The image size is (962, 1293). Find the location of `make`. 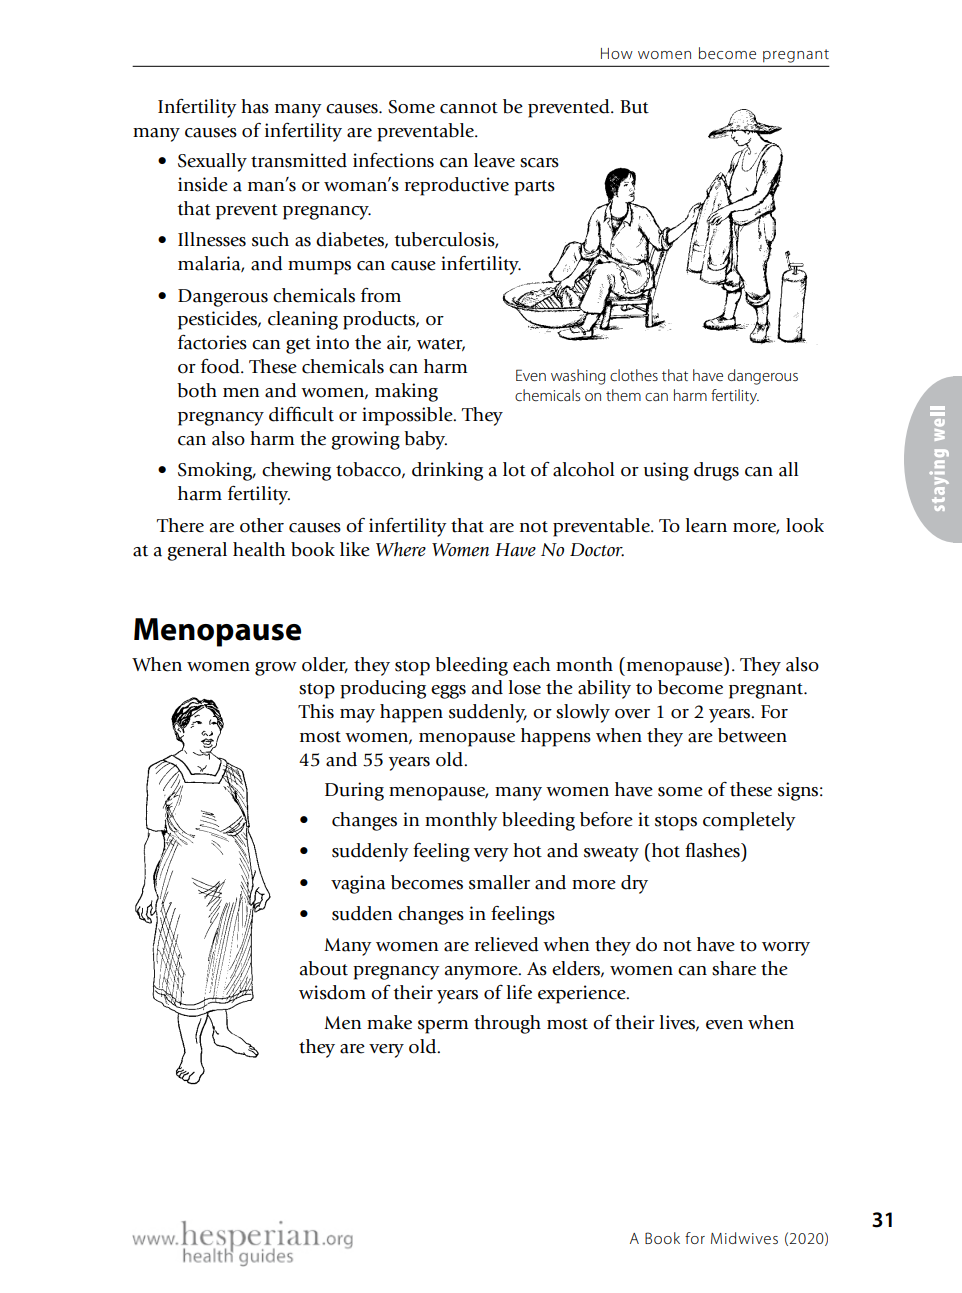

make is located at coordinates (389, 1022).
